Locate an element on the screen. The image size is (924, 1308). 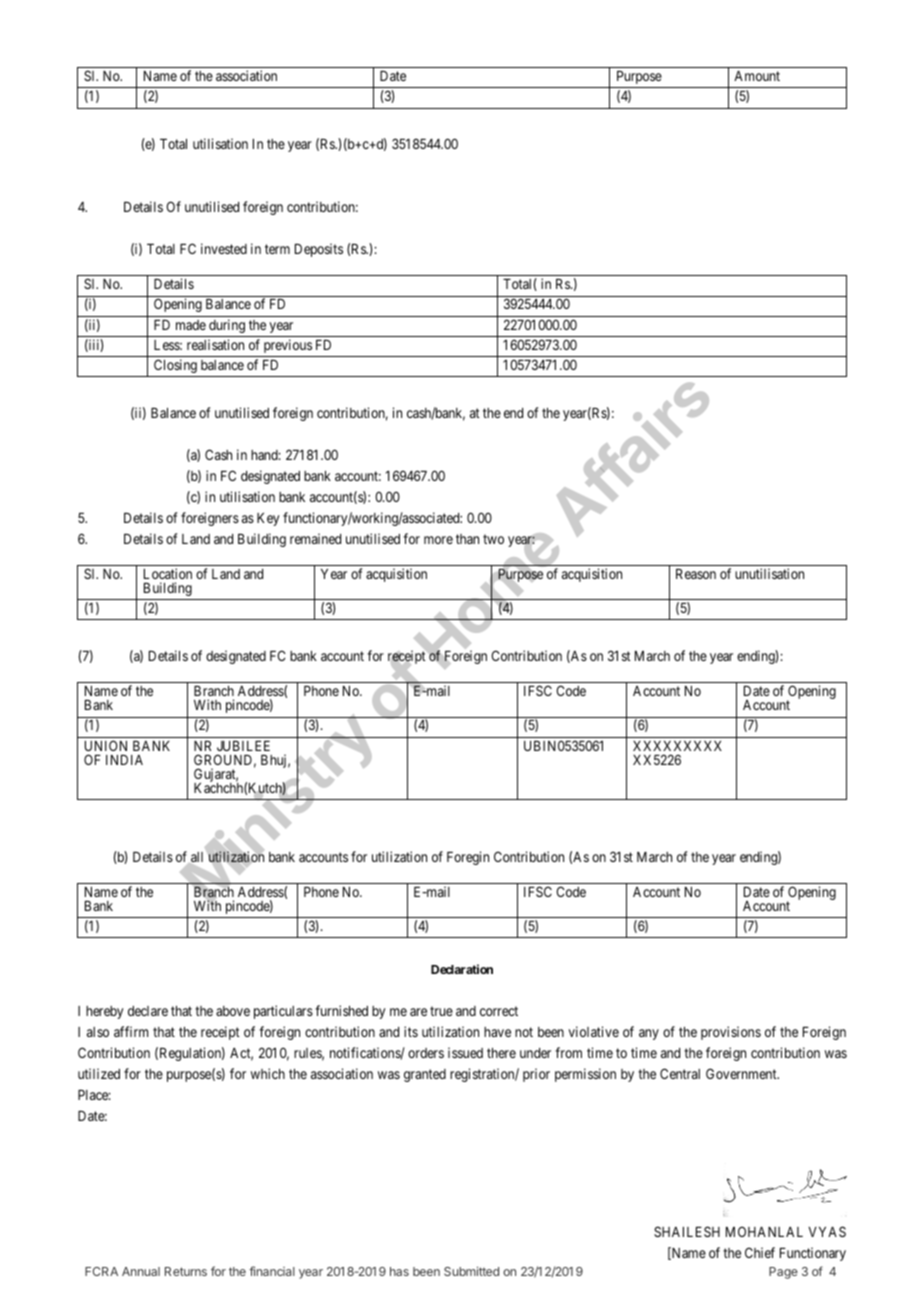
INDIA is located at coordinates (124, 760).
